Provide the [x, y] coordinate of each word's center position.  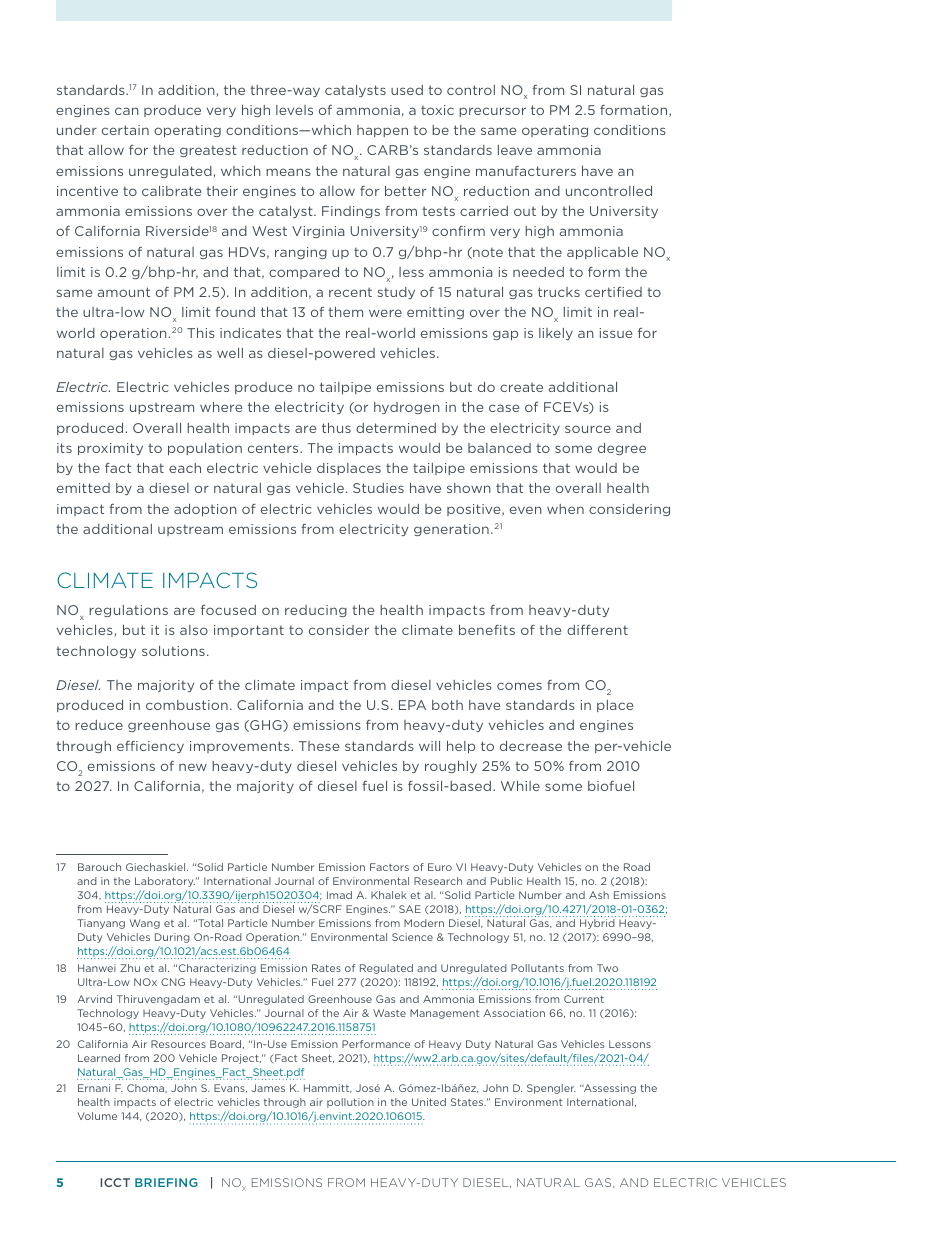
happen [382, 131]
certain [125, 130]
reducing [316, 611]
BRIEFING [166, 1182]
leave [515, 150]
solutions [173, 651]
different [597, 630]
